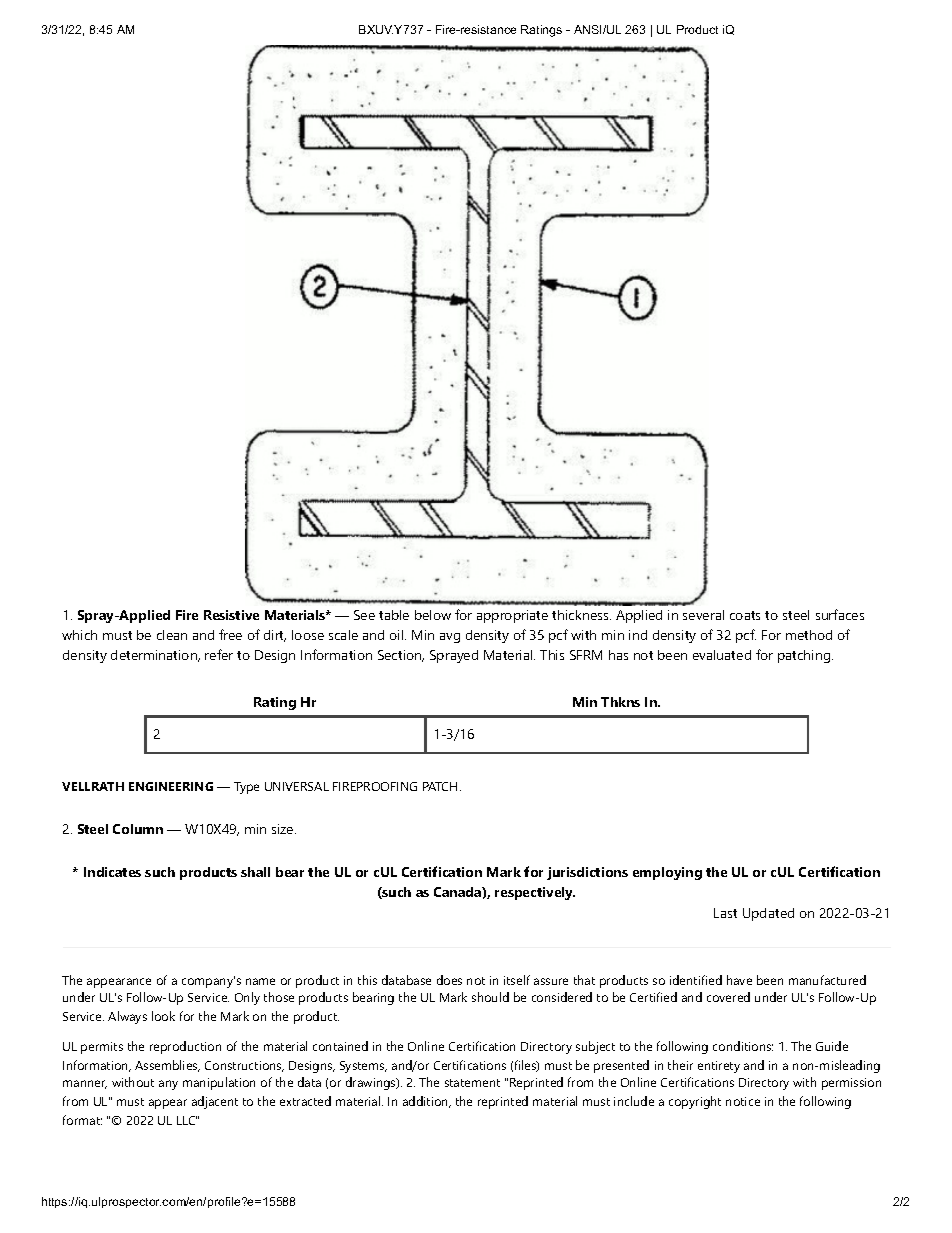 The width and height of the page is (952, 1233). I want to click on coats, so click(745, 615).
